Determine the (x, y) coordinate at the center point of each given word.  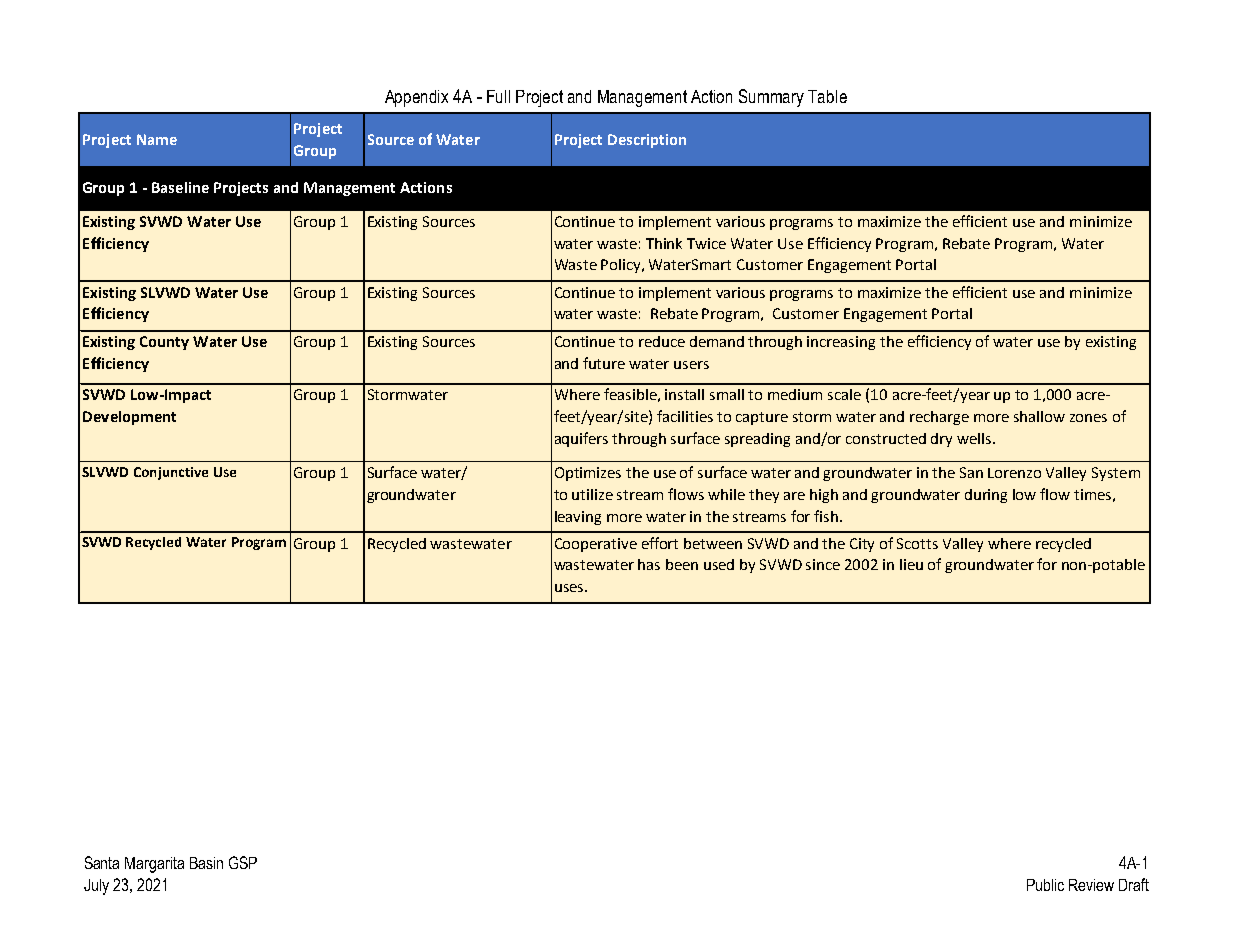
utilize (592, 494)
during (986, 496)
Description (647, 141)
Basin (206, 863)
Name (157, 139)
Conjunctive (171, 473)
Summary (771, 98)
